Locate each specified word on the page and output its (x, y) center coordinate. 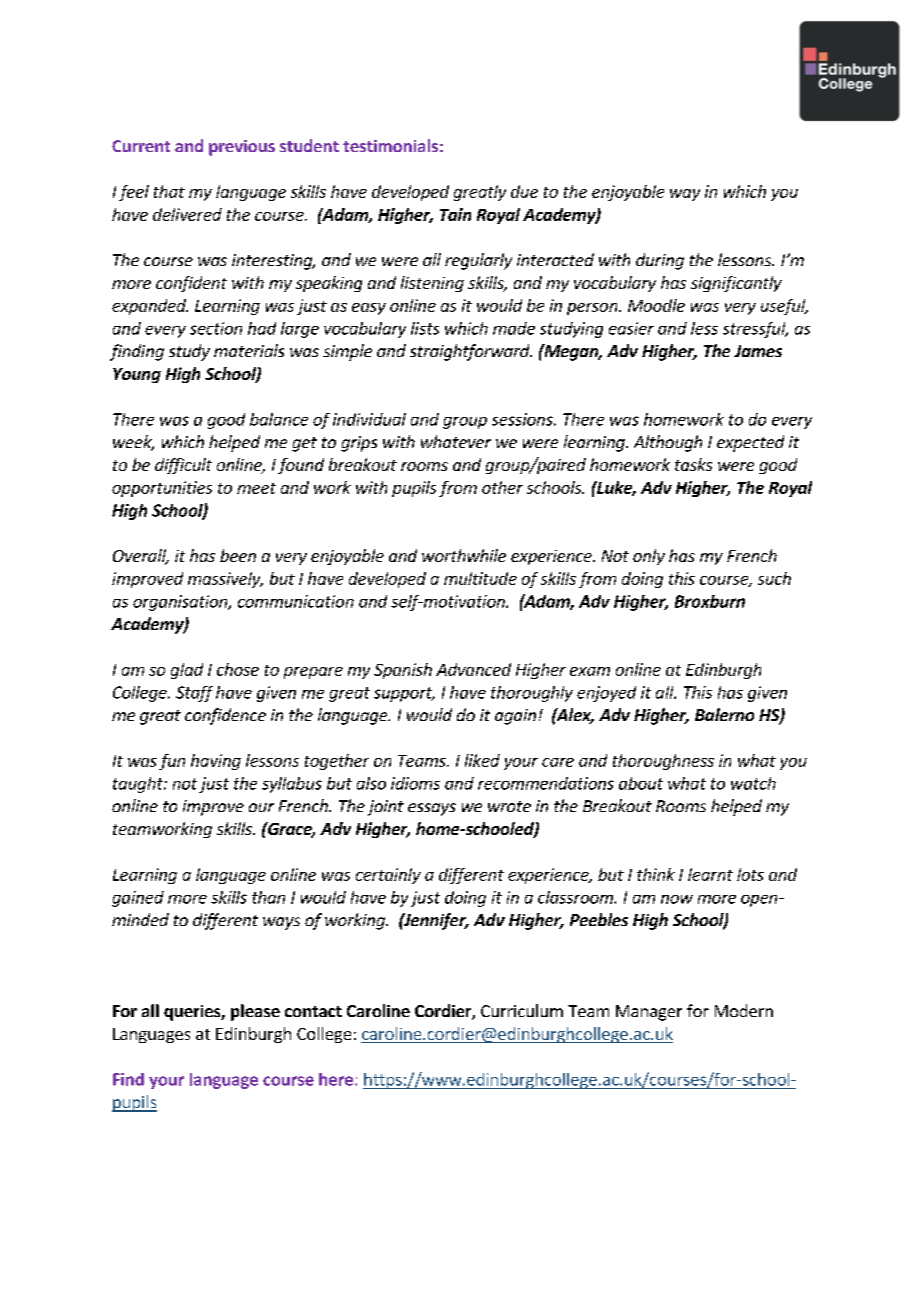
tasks (693, 464)
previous (242, 148)
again (515, 717)
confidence (225, 716)
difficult (183, 466)
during (660, 261)
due (524, 191)
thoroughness (663, 762)
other (502, 487)
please (255, 1012)
